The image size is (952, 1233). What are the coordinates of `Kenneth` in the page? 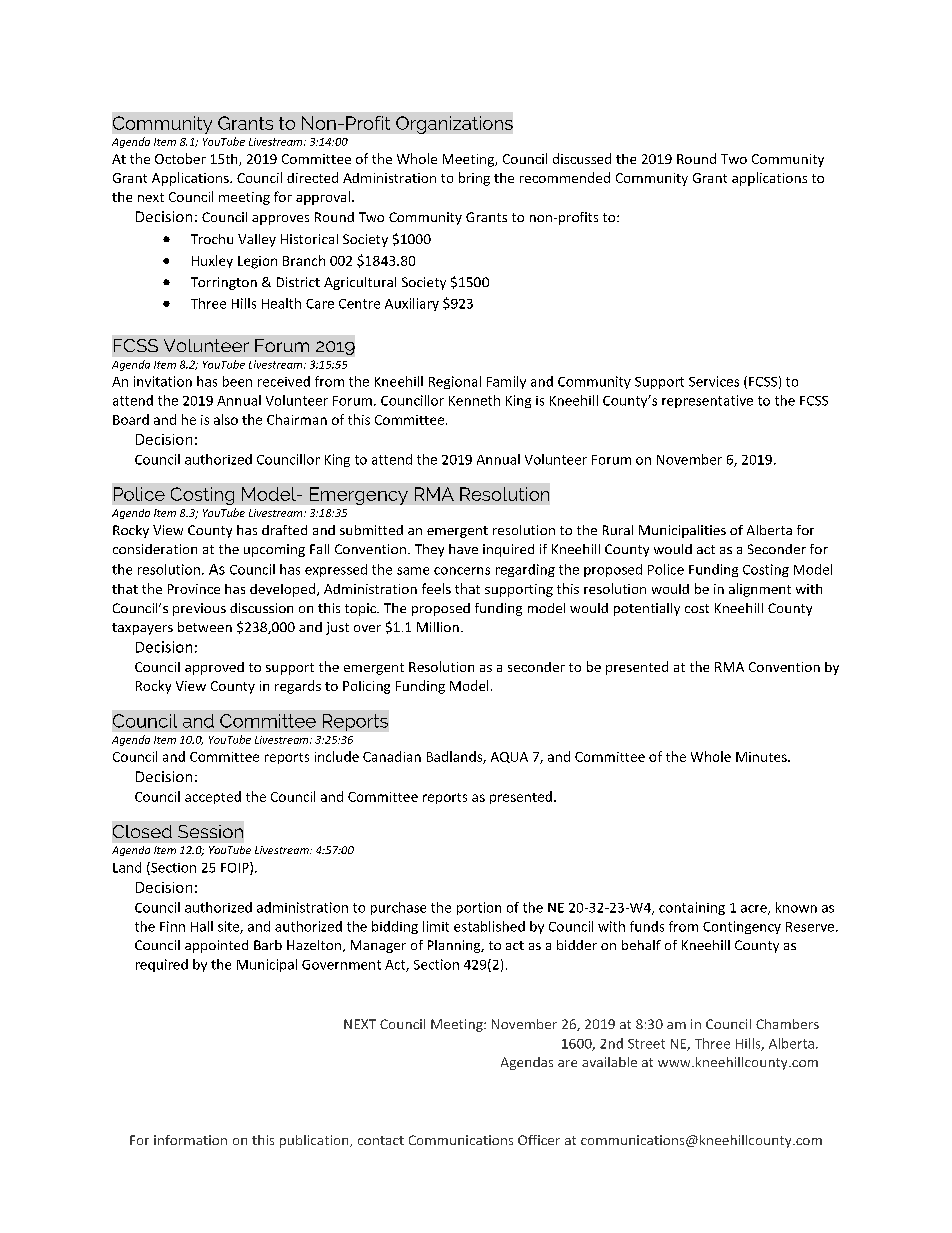 It's located at (474, 400).
